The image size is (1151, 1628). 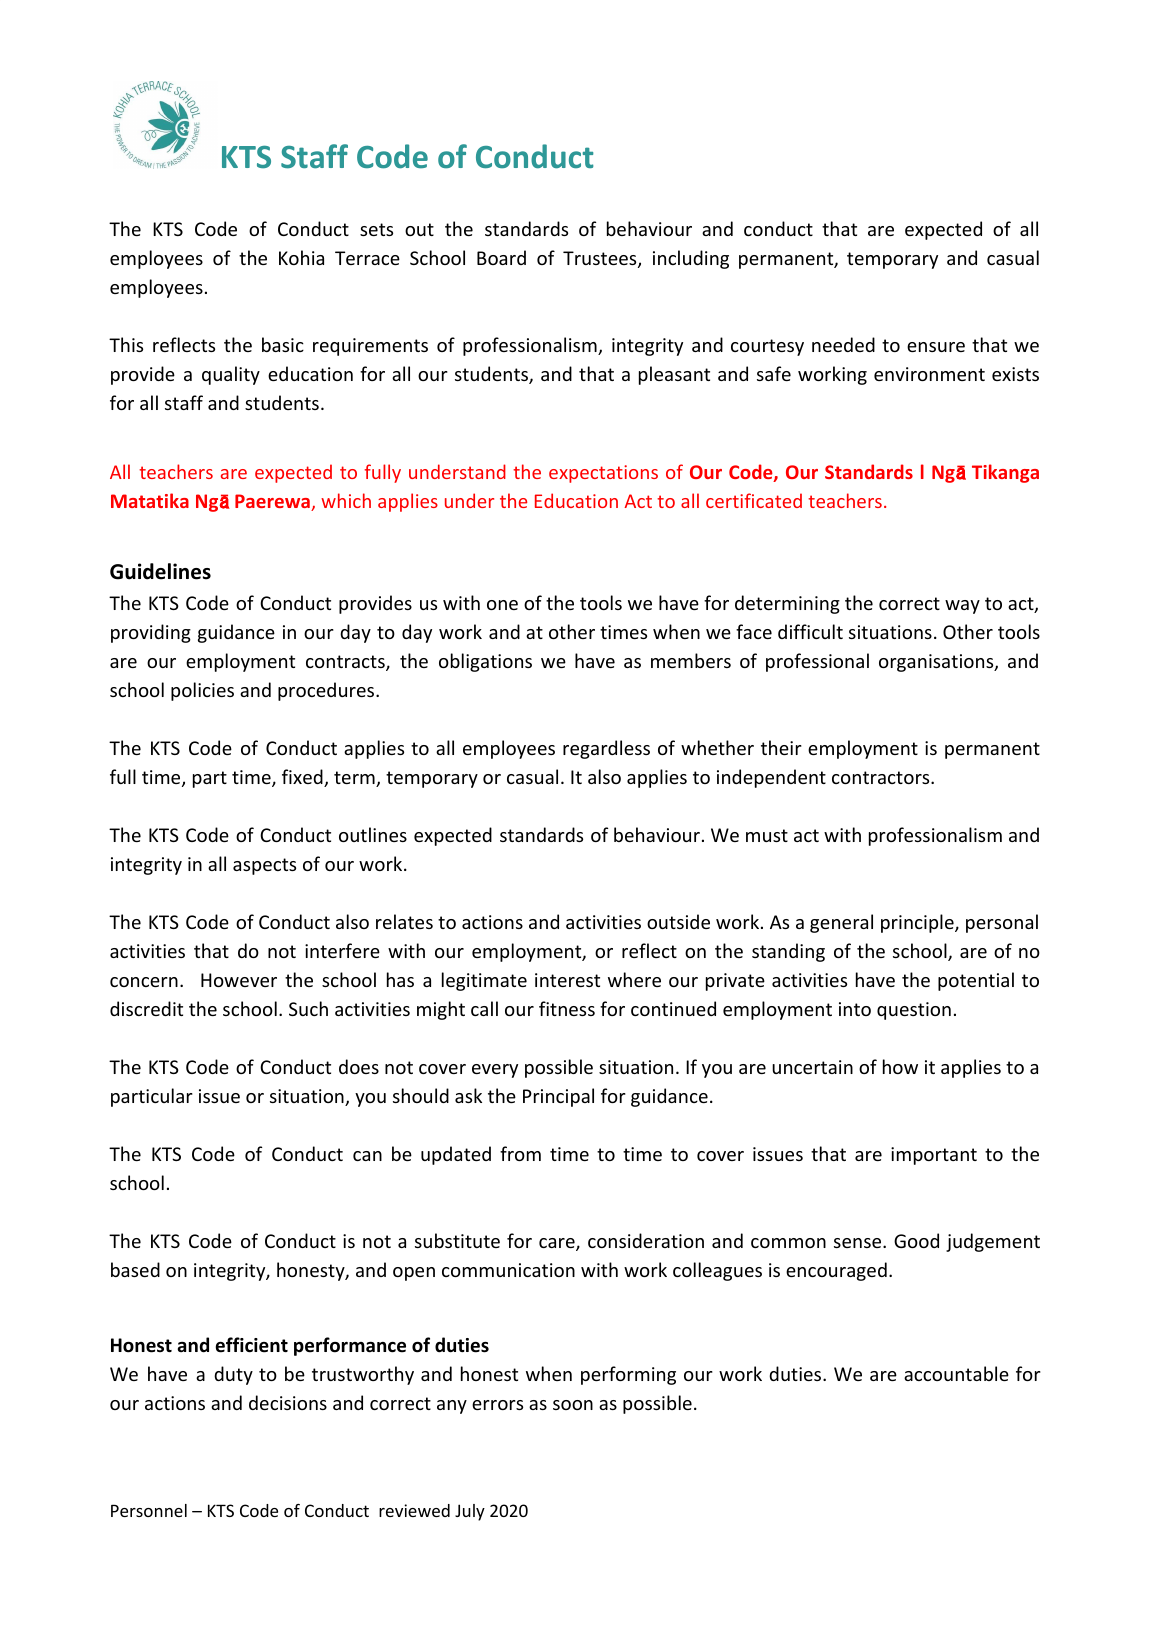 I want to click on Such, so click(x=308, y=1008).
